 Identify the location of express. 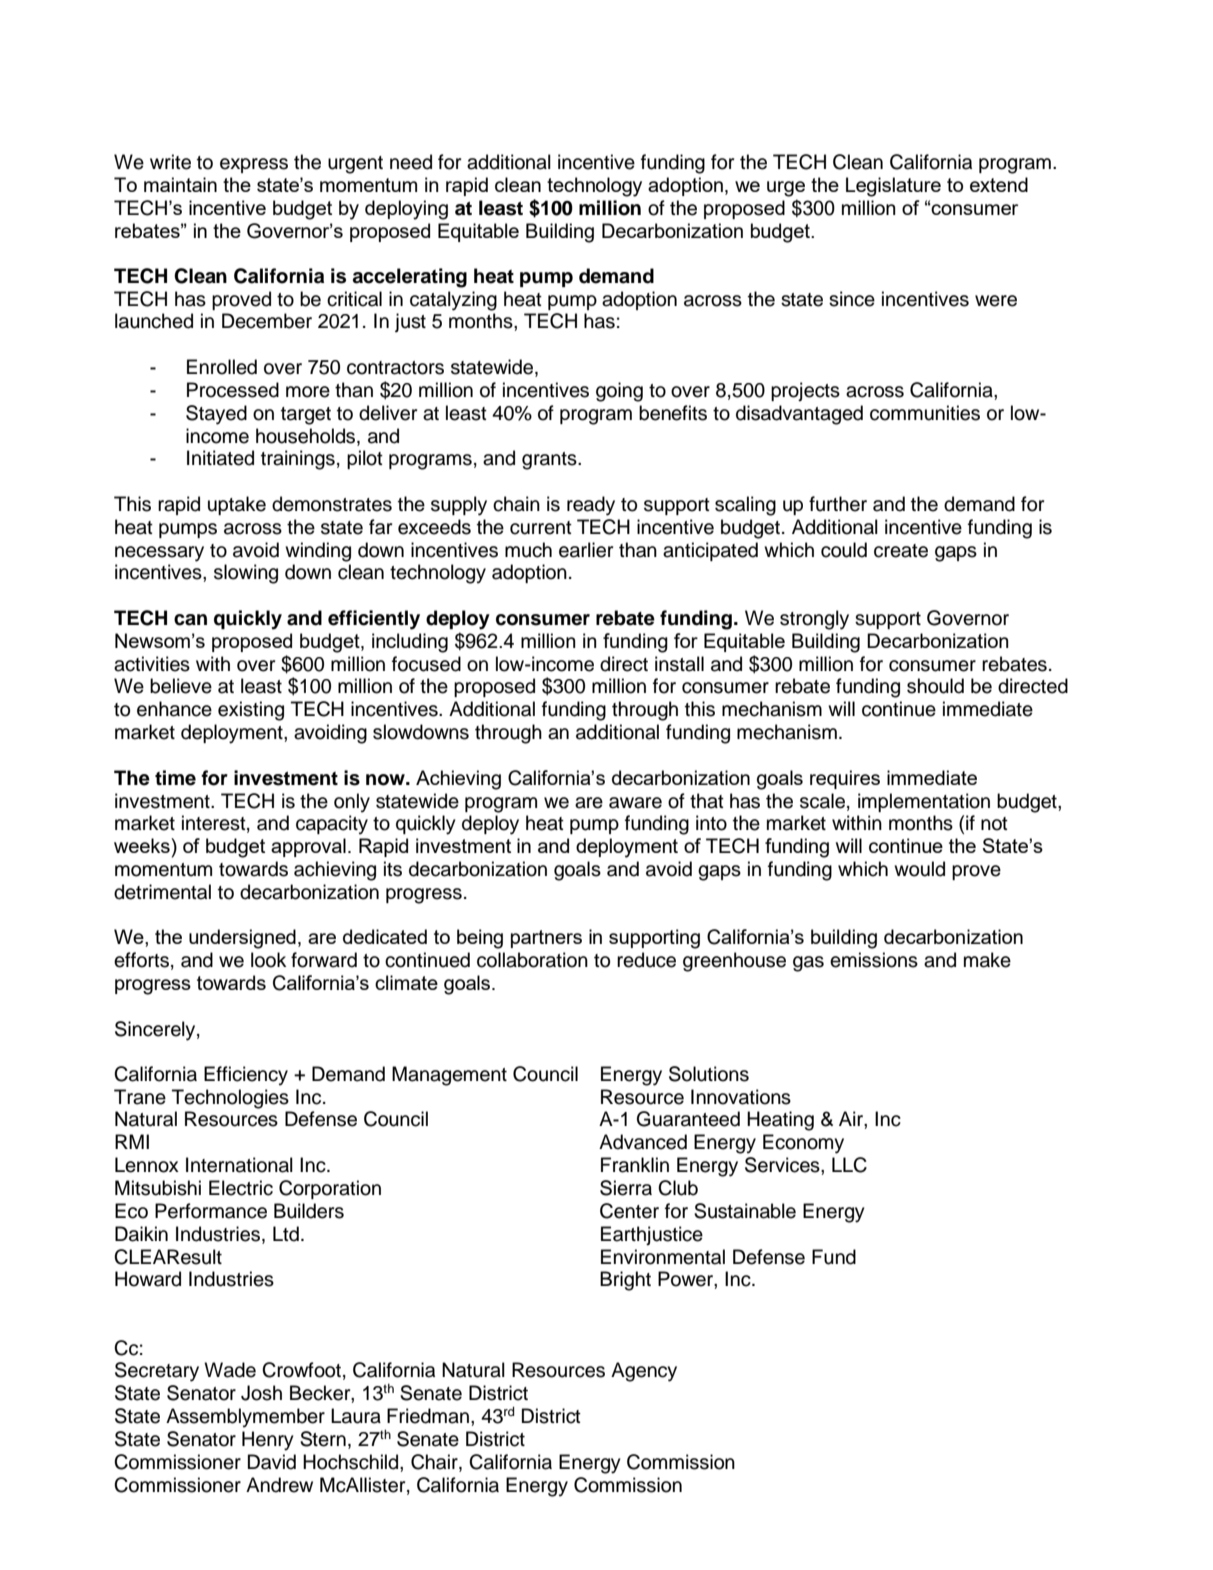
(254, 165).
